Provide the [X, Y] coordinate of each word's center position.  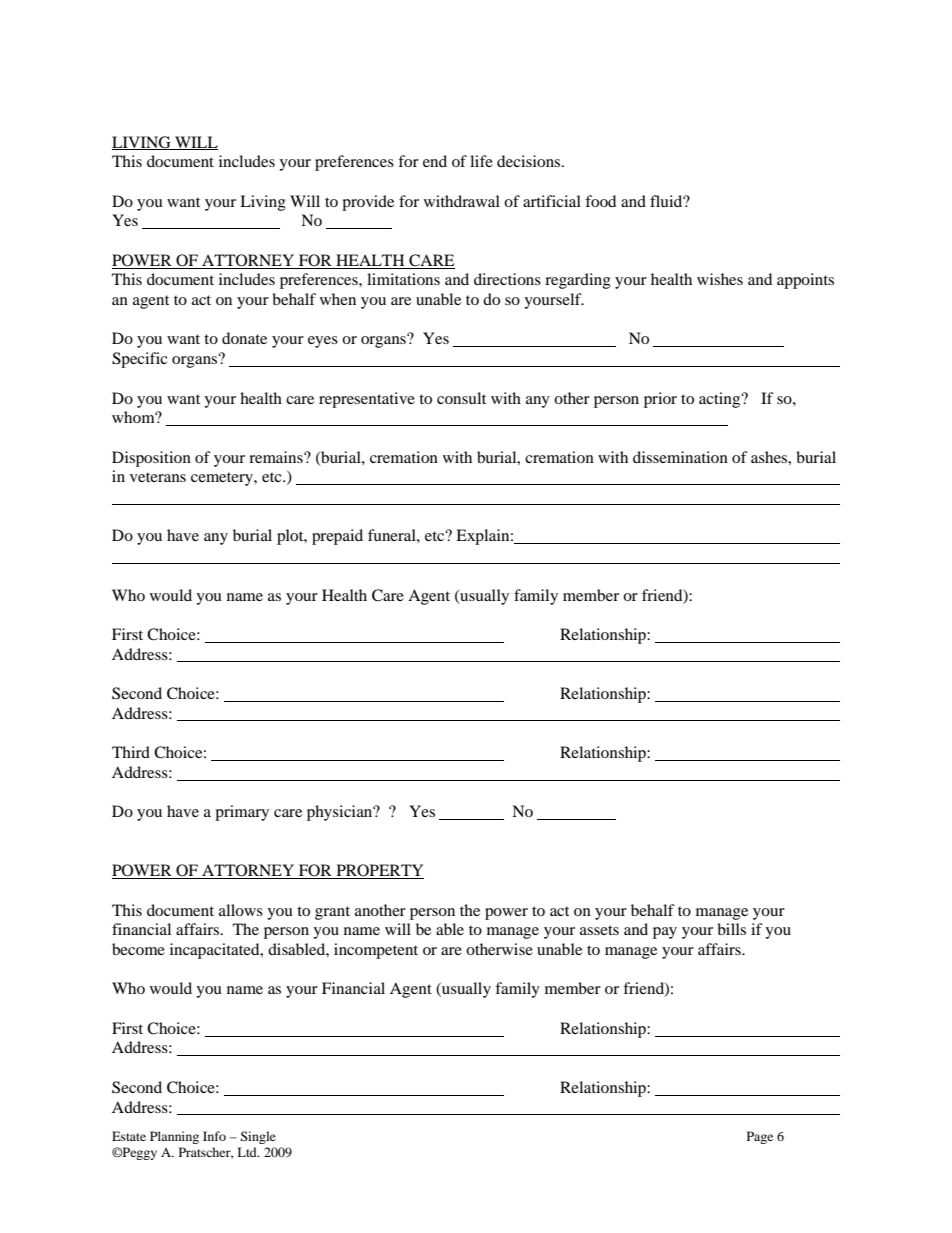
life [481, 161]
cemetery [223, 479]
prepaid [337, 537]
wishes [720, 279]
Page [760, 1137]
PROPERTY [379, 871]
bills [731, 929]
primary [242, 813]
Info [214, 1136]
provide [368, 203]
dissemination [680, 457]
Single [258, 1137]
